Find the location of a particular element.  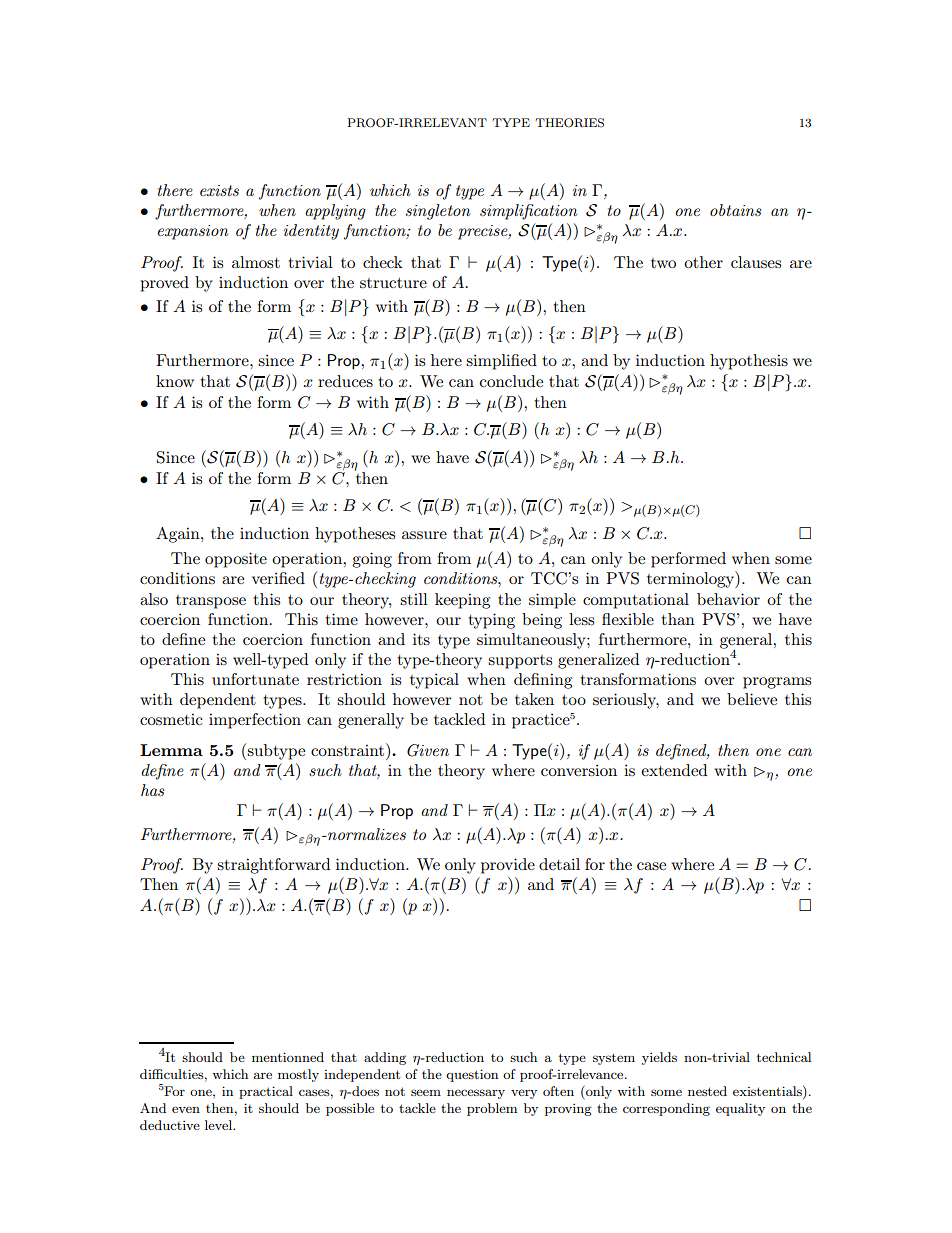

exists is located at coordinates (219, 190).
